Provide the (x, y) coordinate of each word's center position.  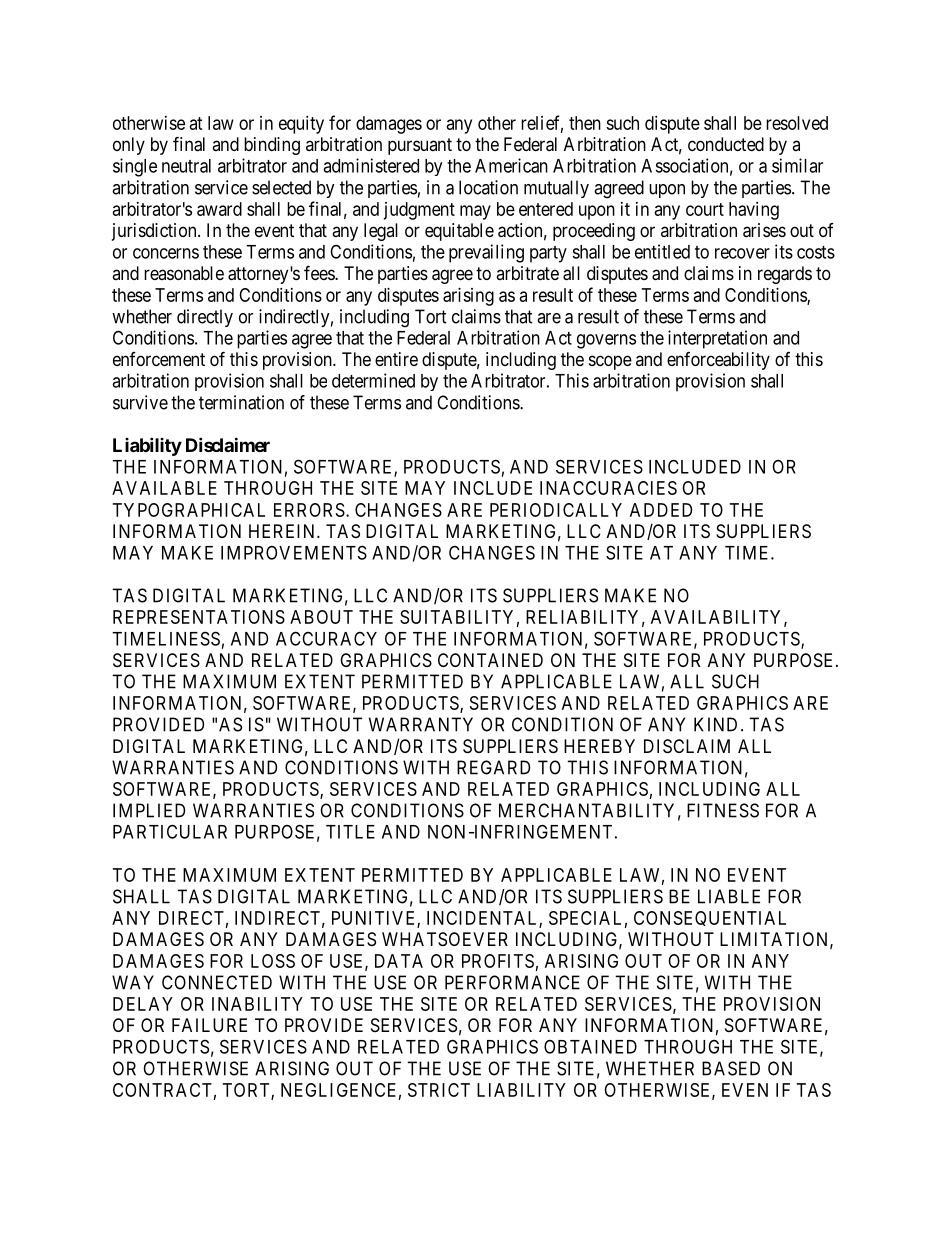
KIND (715, 724)
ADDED (661, 510)
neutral (186, 166)
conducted (726, 144)
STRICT (439, 1090)
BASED (731, 1068)
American (511, 165)
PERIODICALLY (556, 510)
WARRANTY (421, 724)
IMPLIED (149, 810)
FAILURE (209, 1025)
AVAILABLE (164, 488)
